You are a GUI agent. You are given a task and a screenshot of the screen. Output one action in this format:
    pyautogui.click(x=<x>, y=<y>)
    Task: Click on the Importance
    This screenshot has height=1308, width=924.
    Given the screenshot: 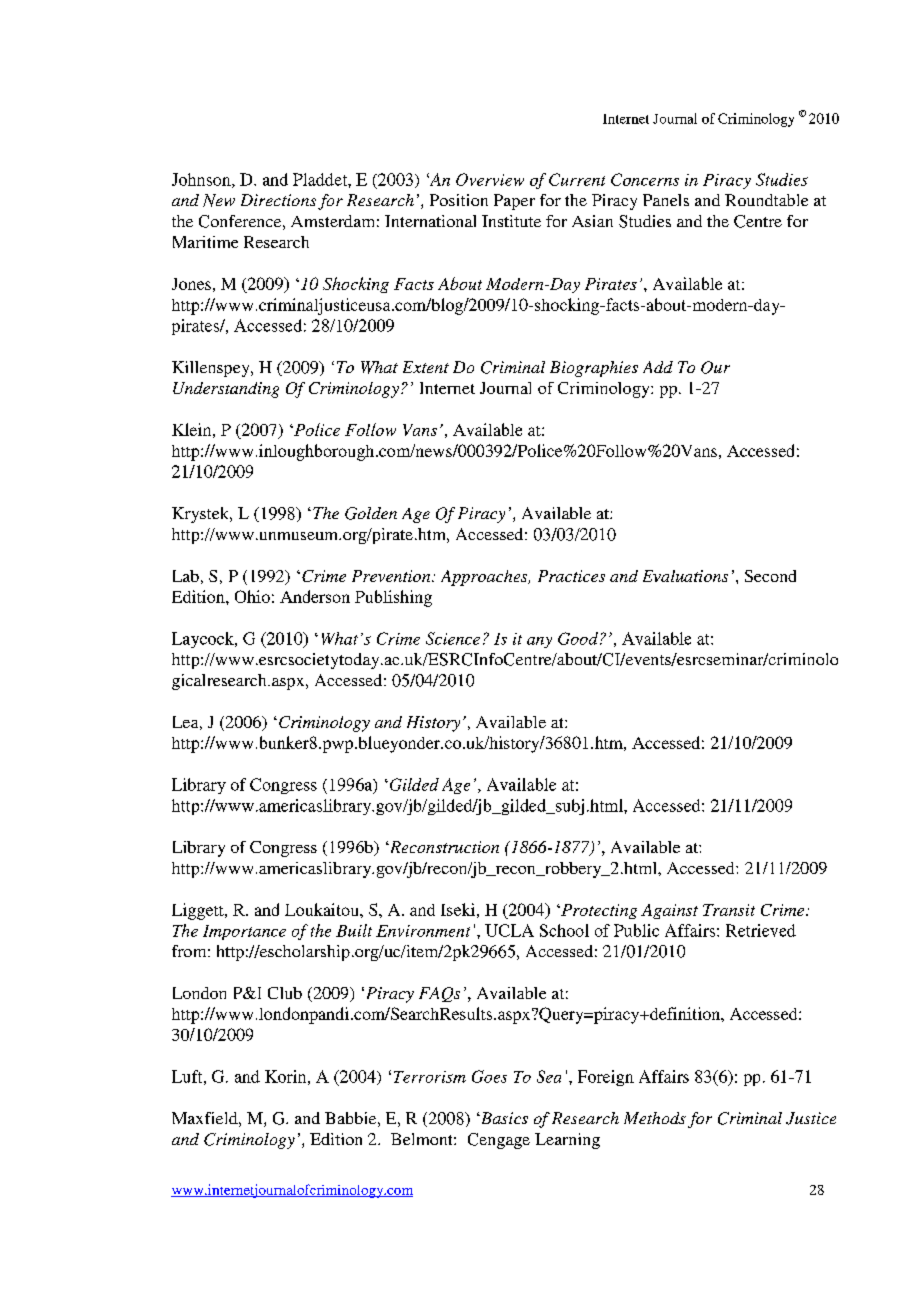 What is the action you would take?
    pyautogui.click(x=244, y=932)
